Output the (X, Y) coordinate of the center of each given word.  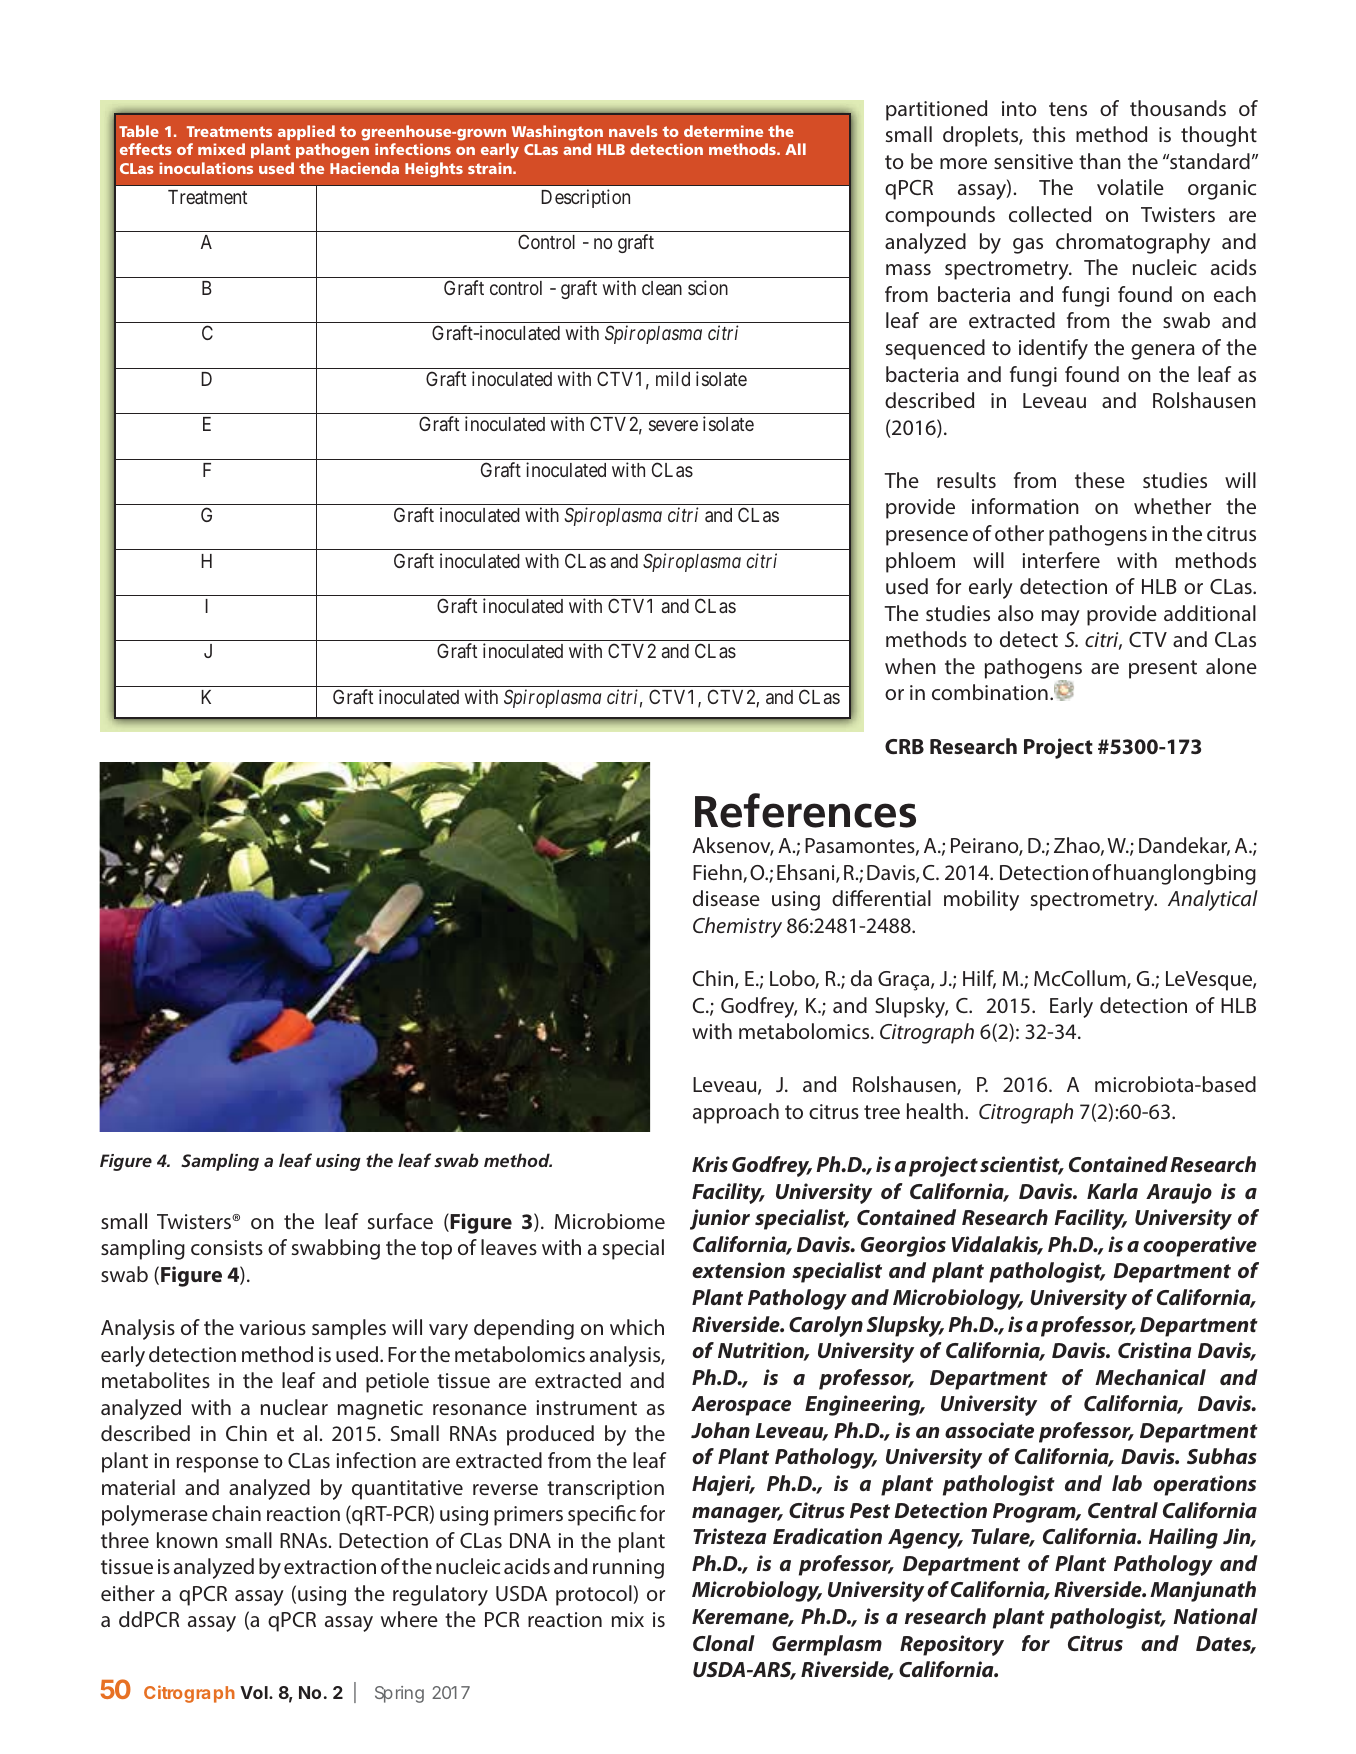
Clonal (724, 1643)
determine (723, 131)
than (1100, 161)
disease (726, 898)
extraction (330, 1566)
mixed (221, 149)
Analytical (1213, 900)
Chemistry (737, 927)
